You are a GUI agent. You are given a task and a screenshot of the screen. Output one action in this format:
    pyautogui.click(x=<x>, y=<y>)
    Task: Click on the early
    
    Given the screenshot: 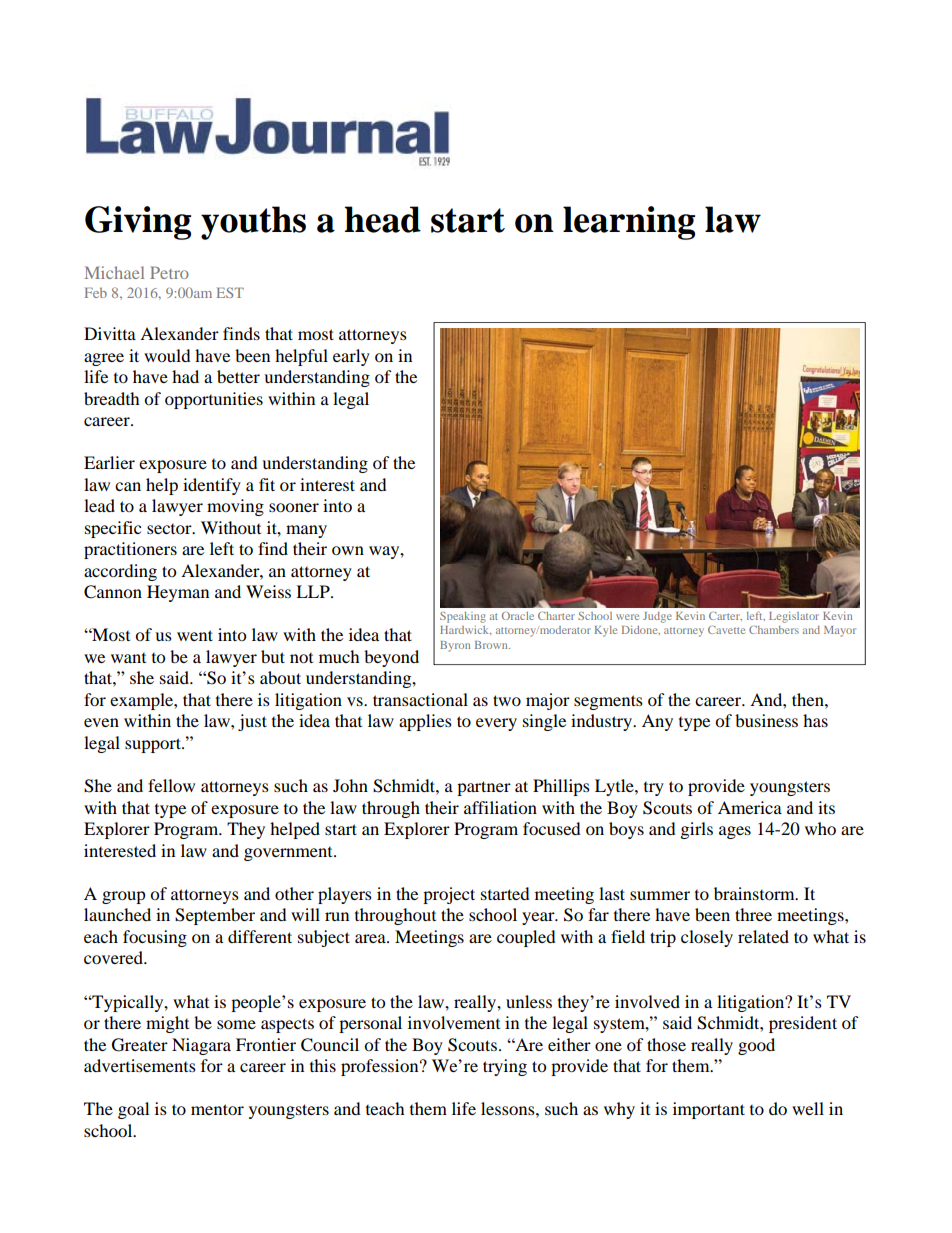 What is the action you would take?
    pyautogui.click(x=351, y=357)
